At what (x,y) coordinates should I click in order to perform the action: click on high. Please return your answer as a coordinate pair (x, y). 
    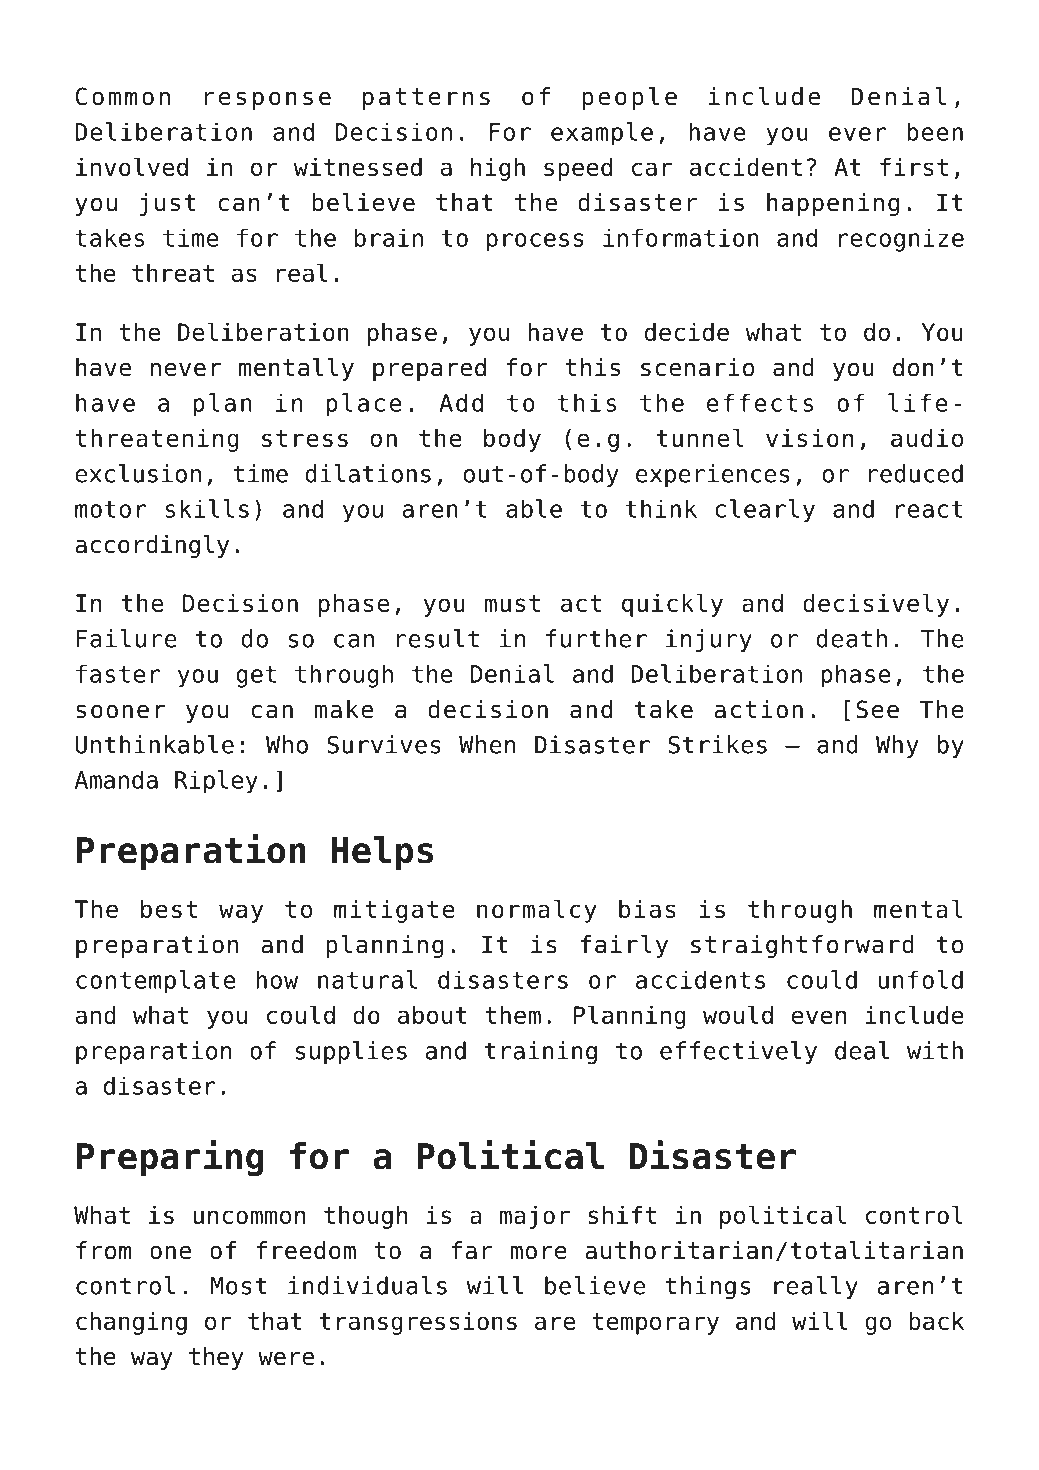
    Looking at the image, I should click on (498, 169).
